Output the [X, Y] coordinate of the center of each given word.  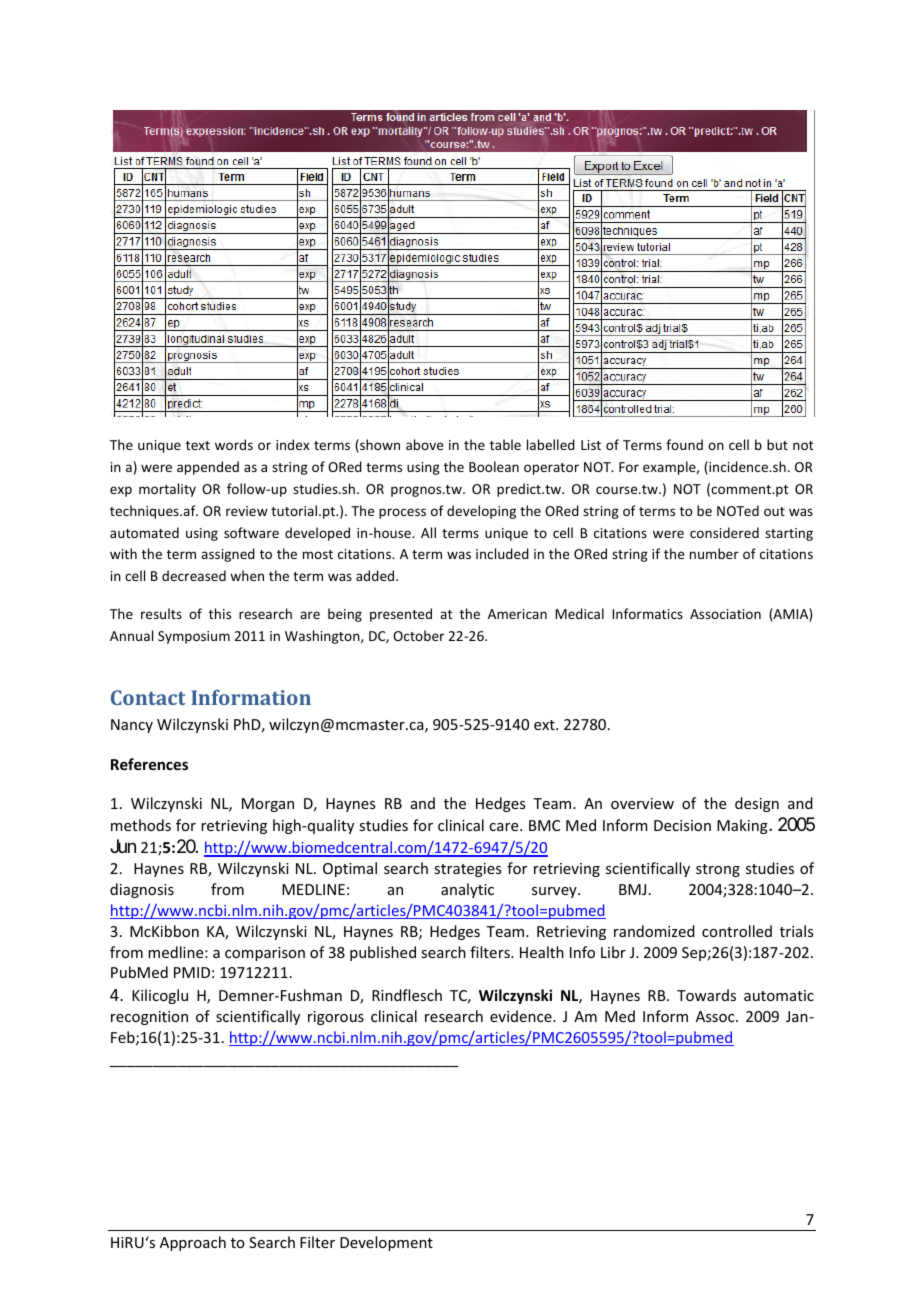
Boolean [494, 466]
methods [141, 825]
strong [718, 870]
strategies [467, 870]
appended [208, 468]
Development [386, 1243]
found [684, 444]
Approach [193, 1243]
